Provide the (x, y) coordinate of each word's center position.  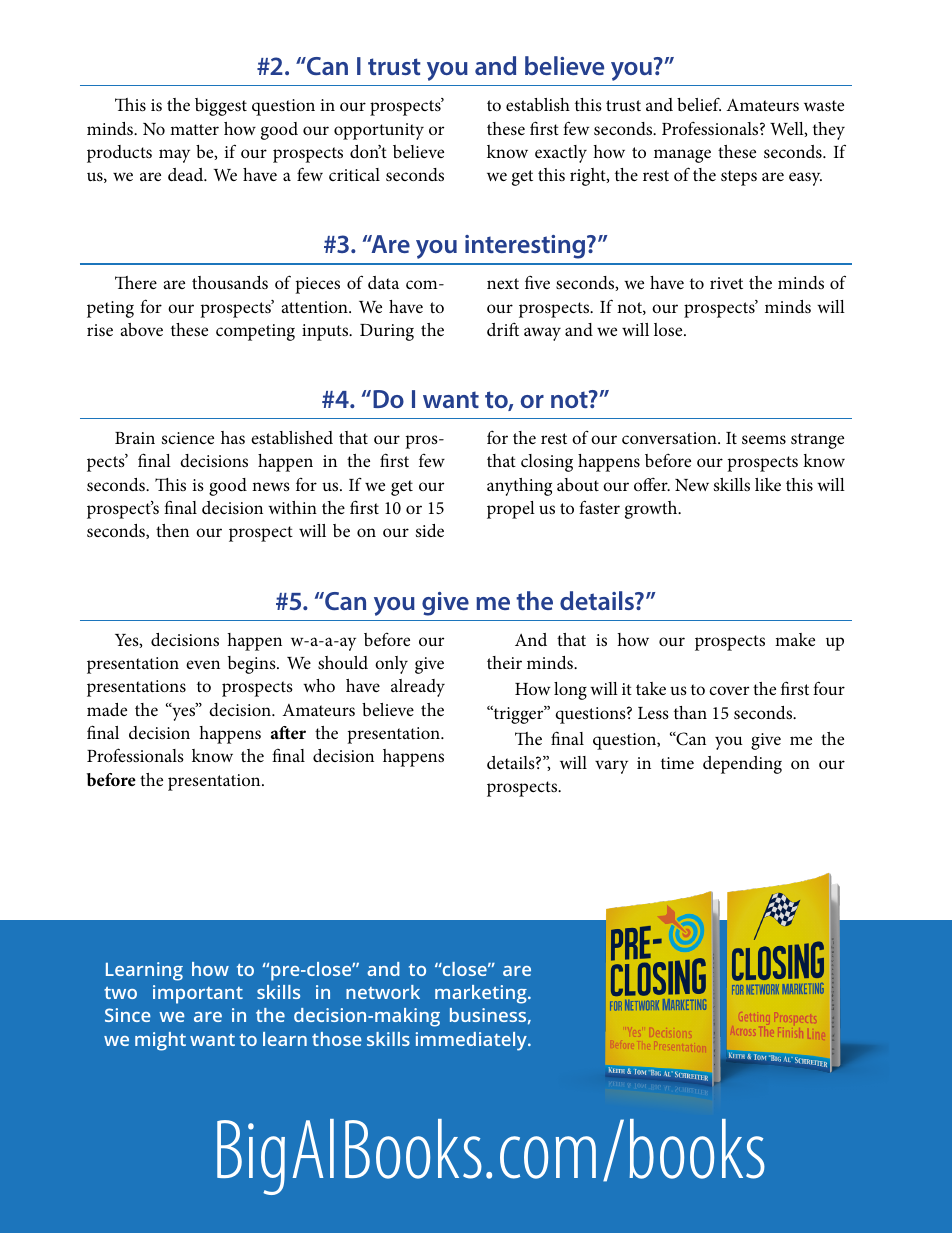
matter (194, 129)
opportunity (379, 131)
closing (547, 463)
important (198, 994)
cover (729, 690)
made (107, 709)
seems (764, 440)
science (188, 438)
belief (699, 104)
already (418, 688)
